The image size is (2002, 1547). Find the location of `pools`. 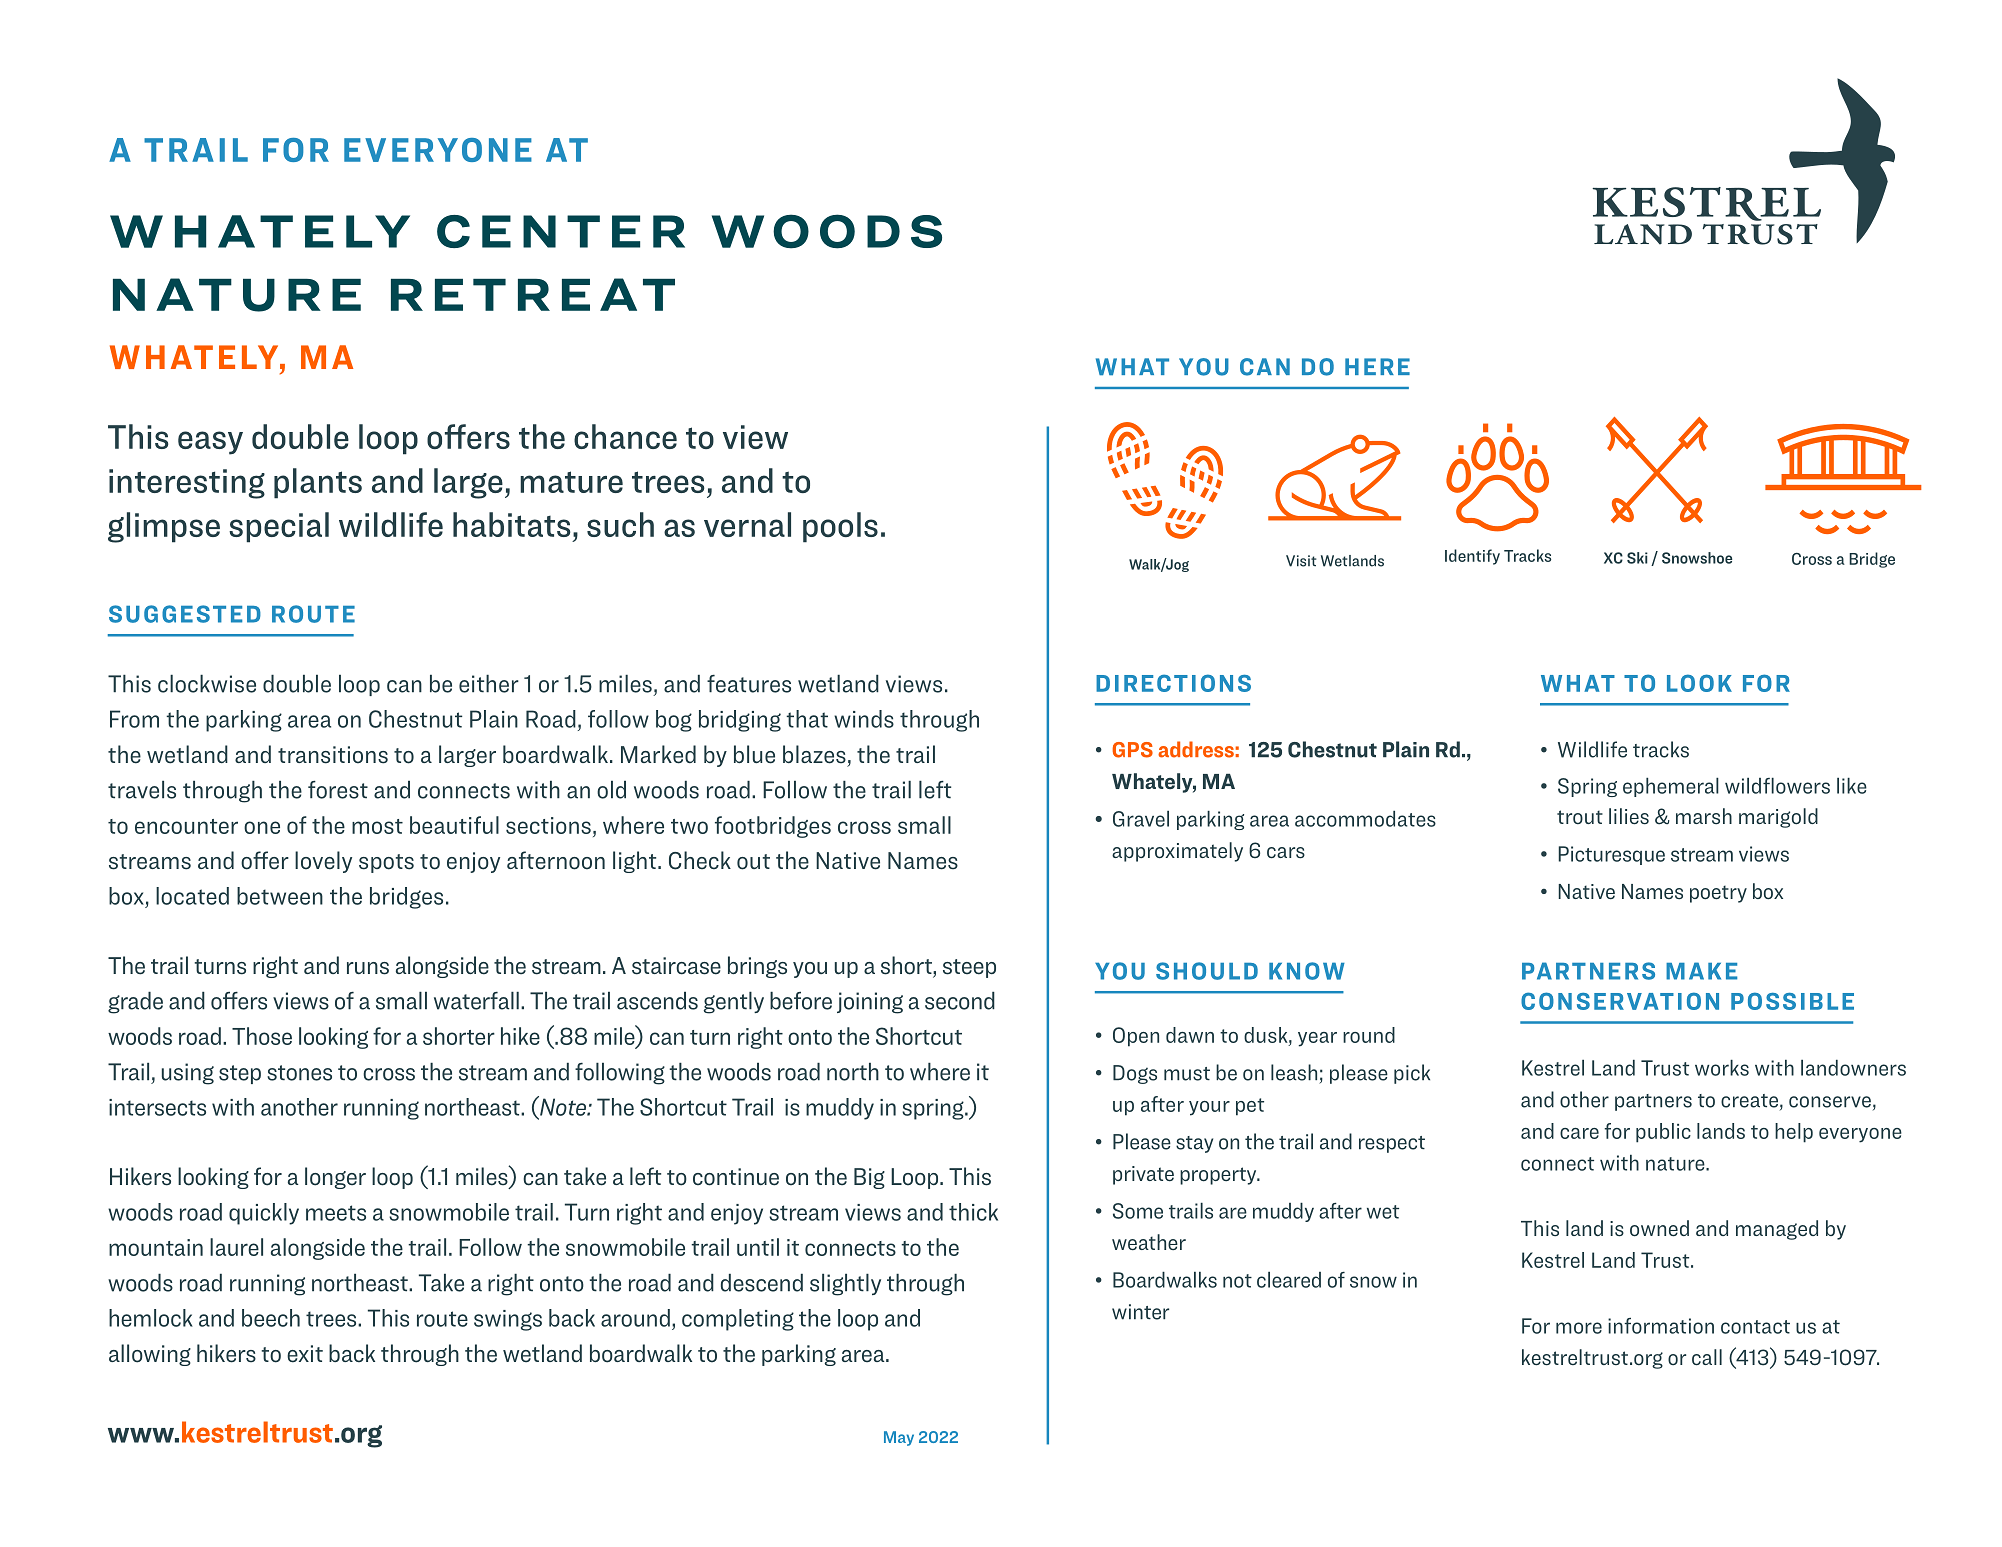

pools is located at coordinates (840, 527).
